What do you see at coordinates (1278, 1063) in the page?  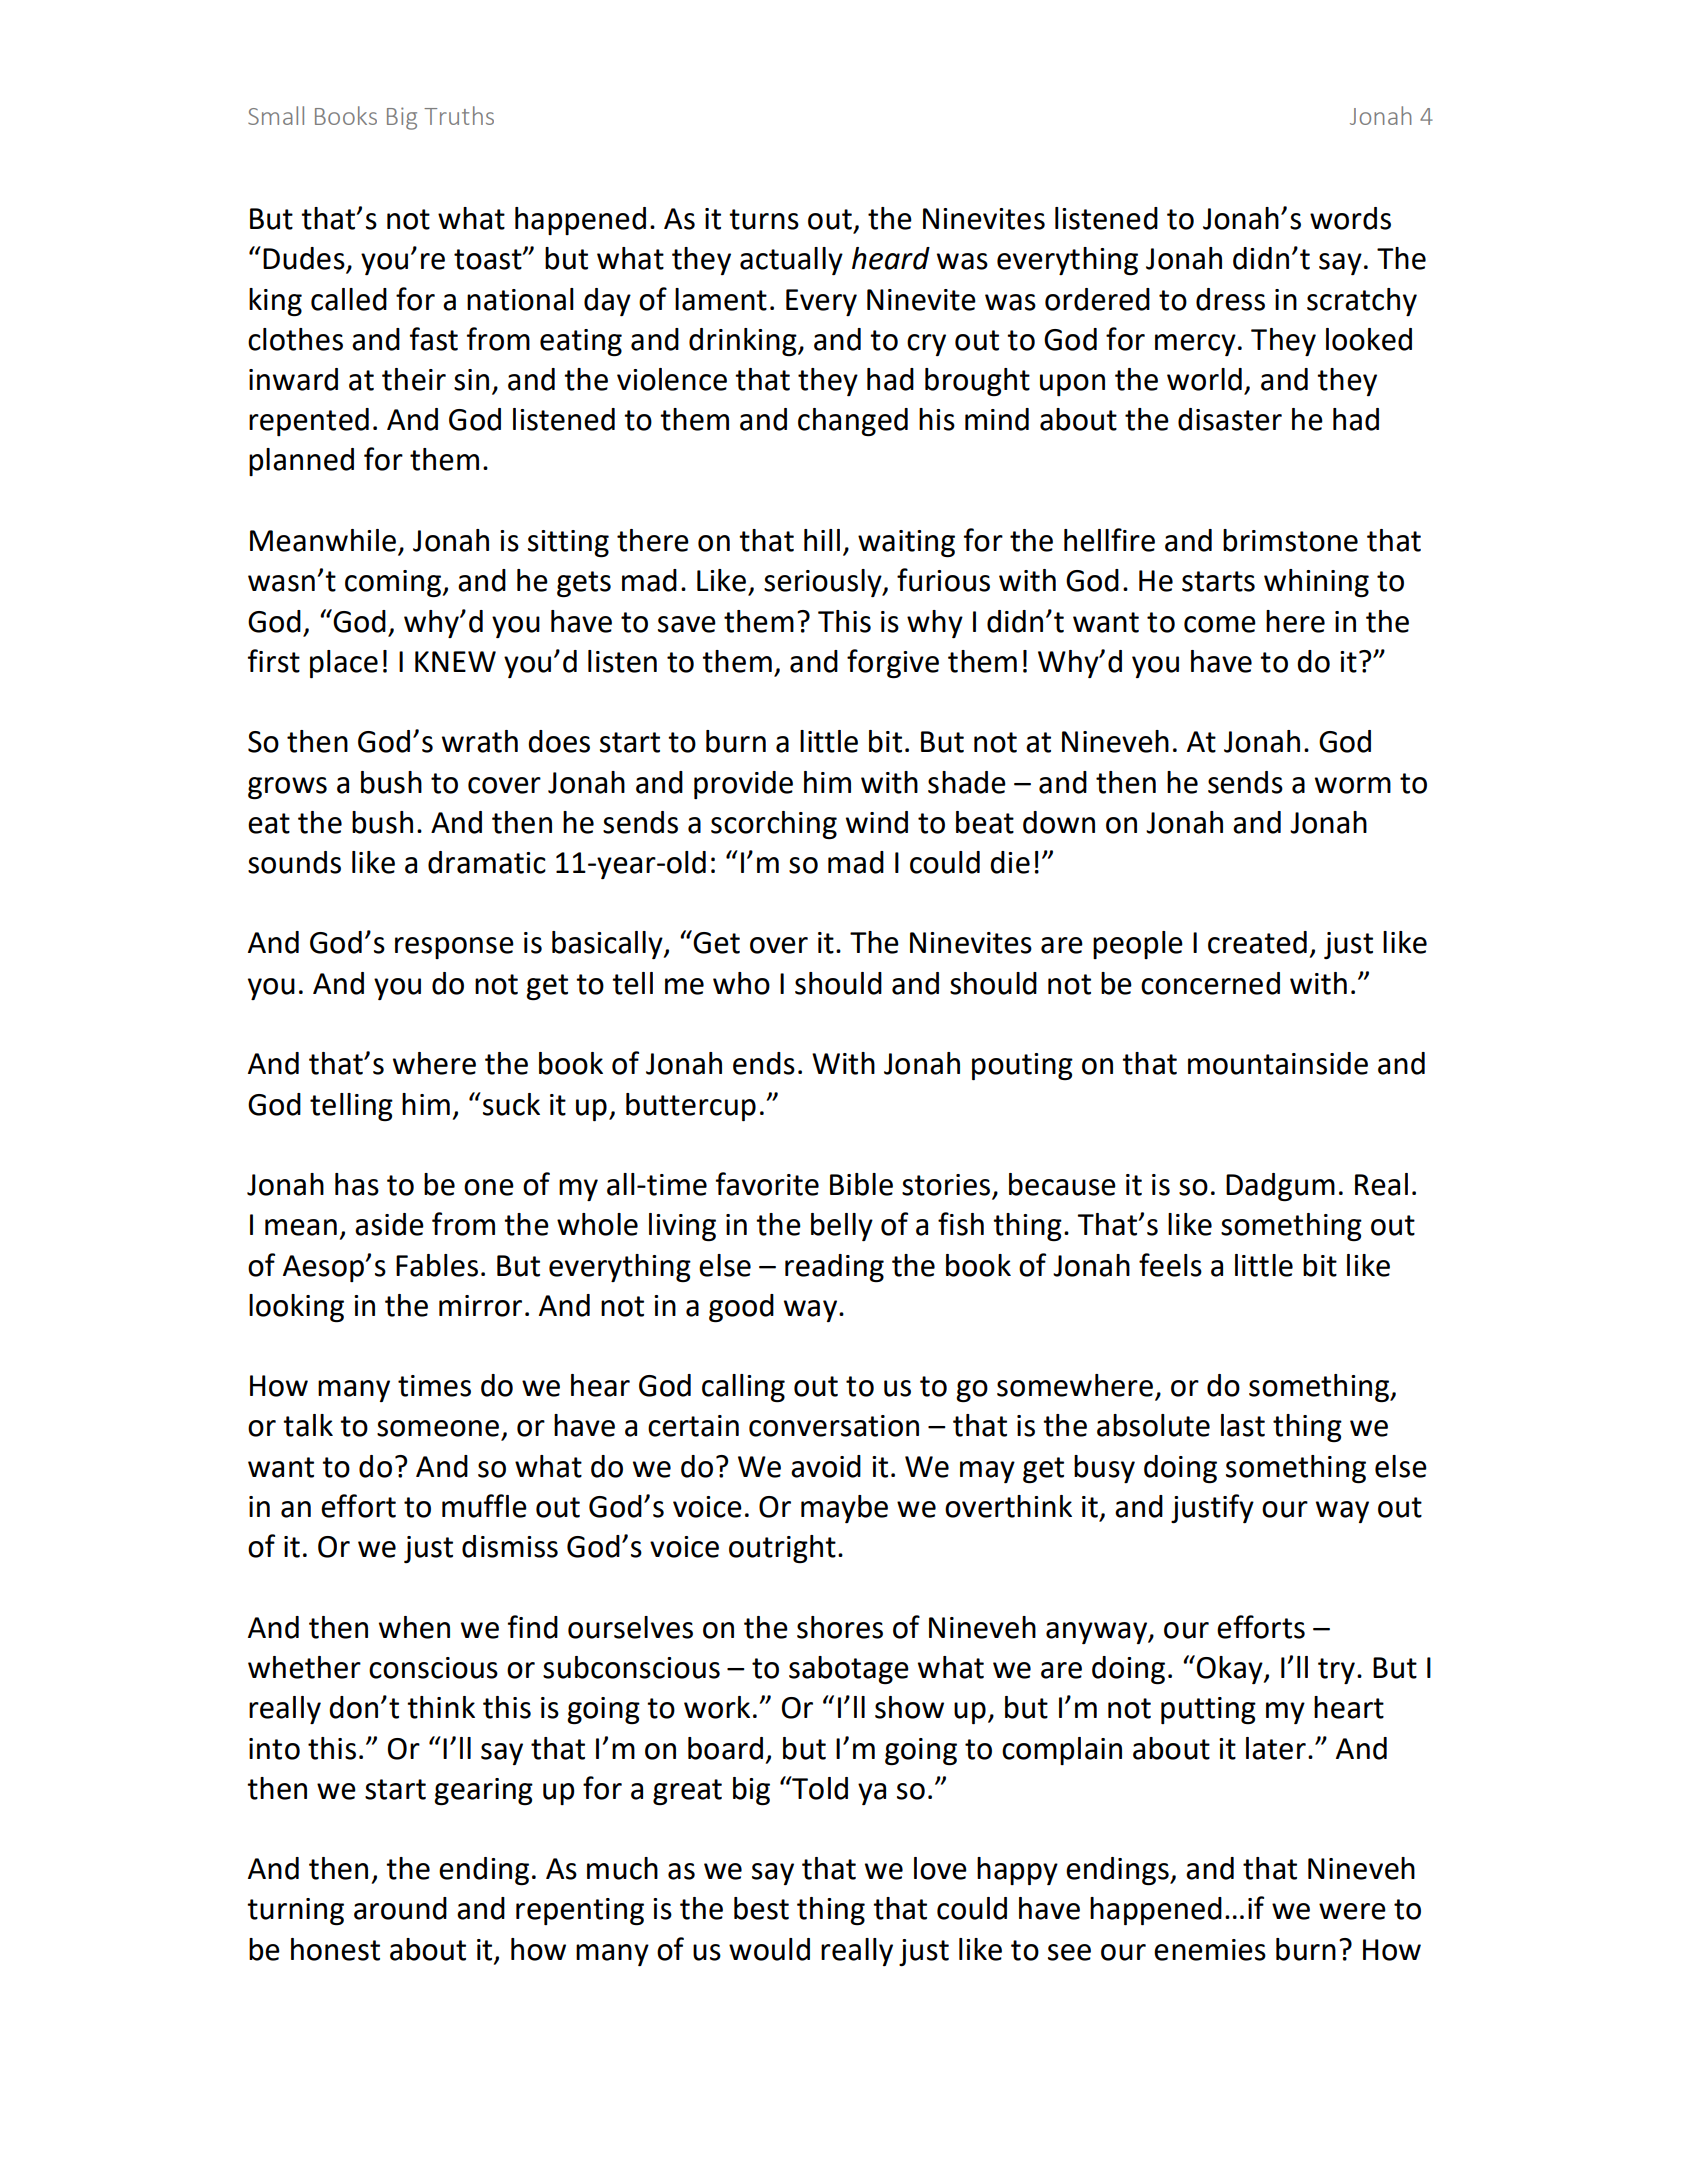 I see `mountainside` at bounding box center [1278, 1063].
